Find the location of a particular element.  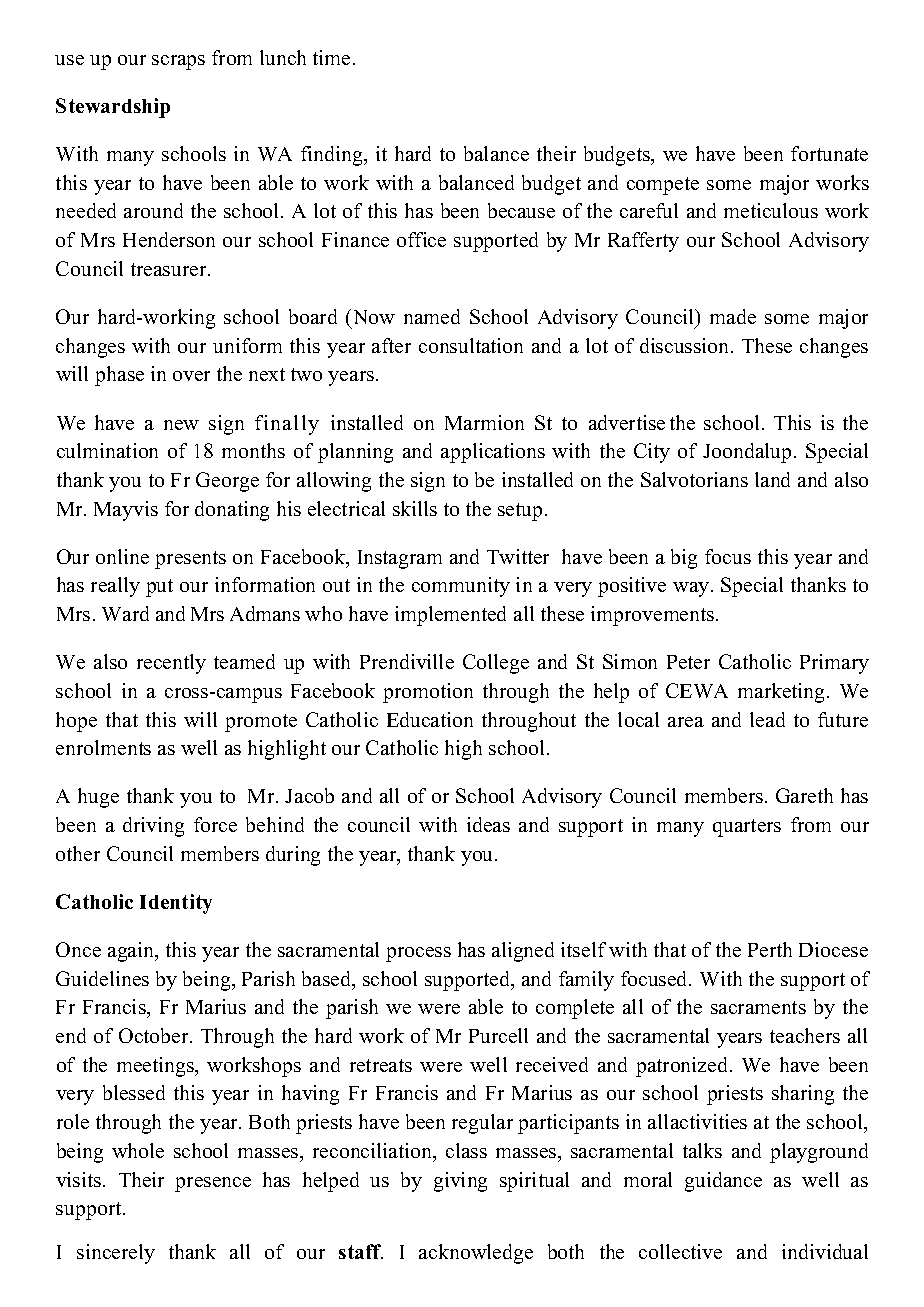

scraps is located at coordinates (178, 62).
